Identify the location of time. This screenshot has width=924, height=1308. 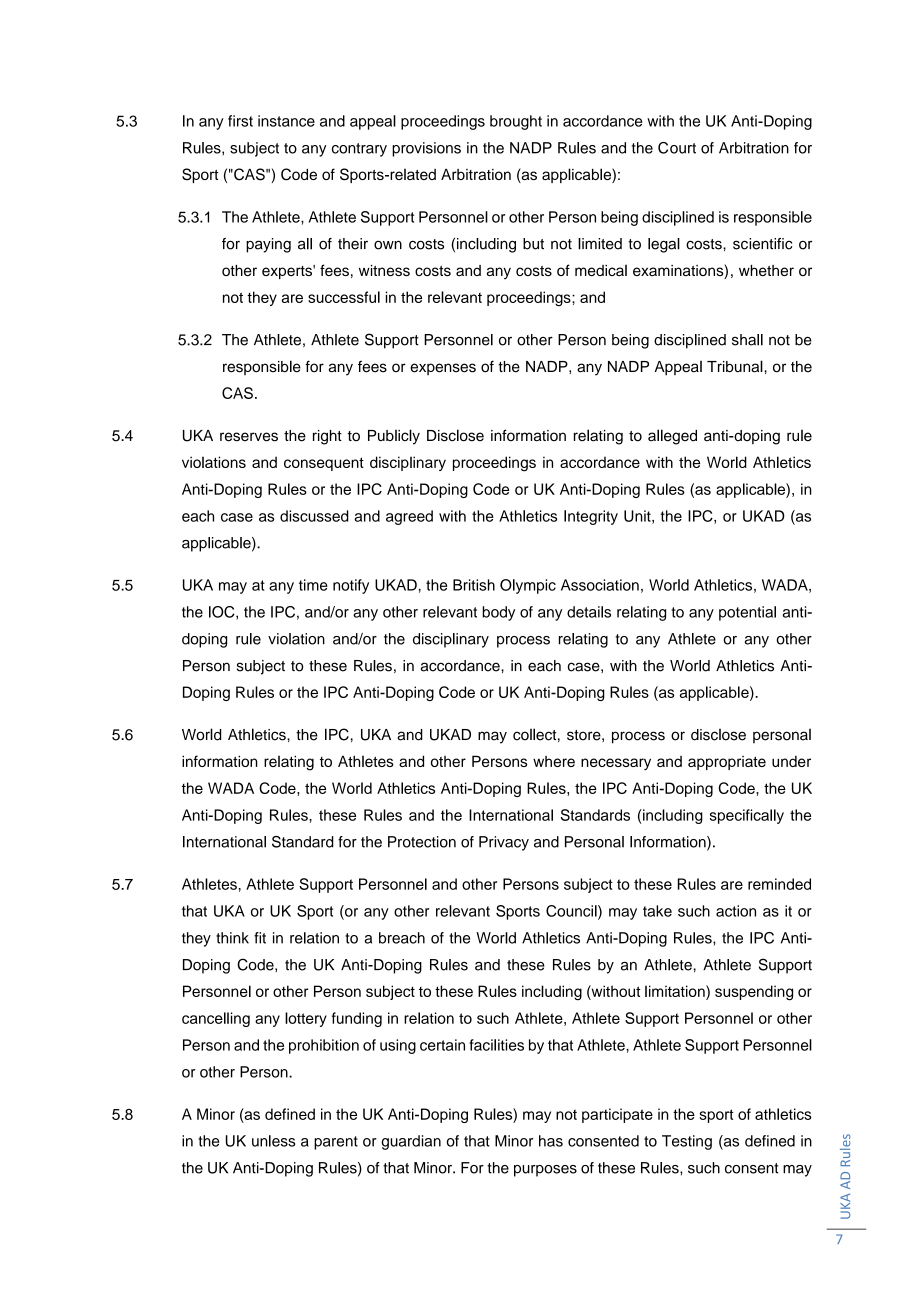
(313, 585).
